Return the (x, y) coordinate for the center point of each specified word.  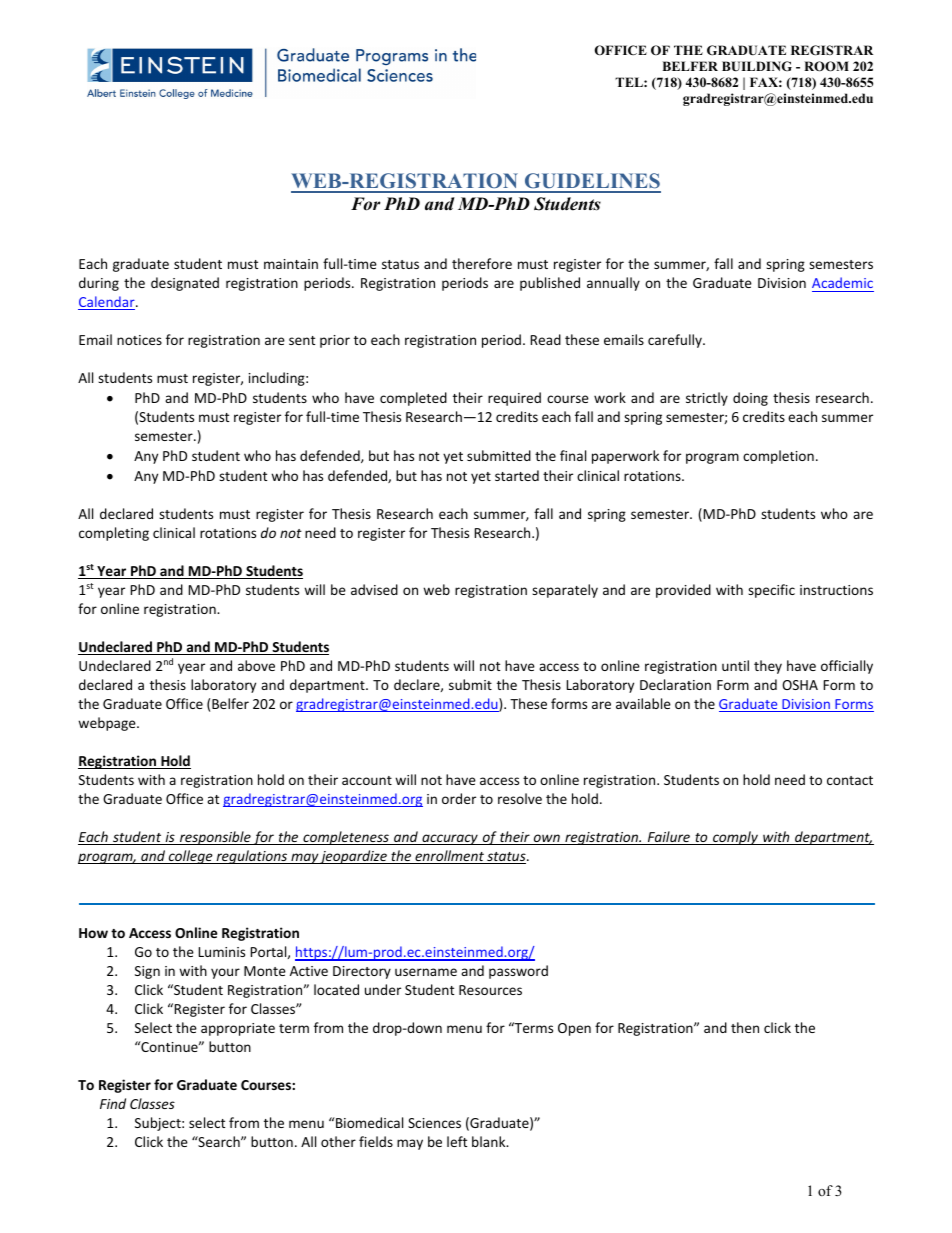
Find (113, 1103)
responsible (215, 838)
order (459, 798)
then (745, 1027)
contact (850, 780)
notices (139, 340)
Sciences (434, 1123)
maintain (291, 264)
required (514, 399)
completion (778, 457)
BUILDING (757, 66)
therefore (482, 263)
